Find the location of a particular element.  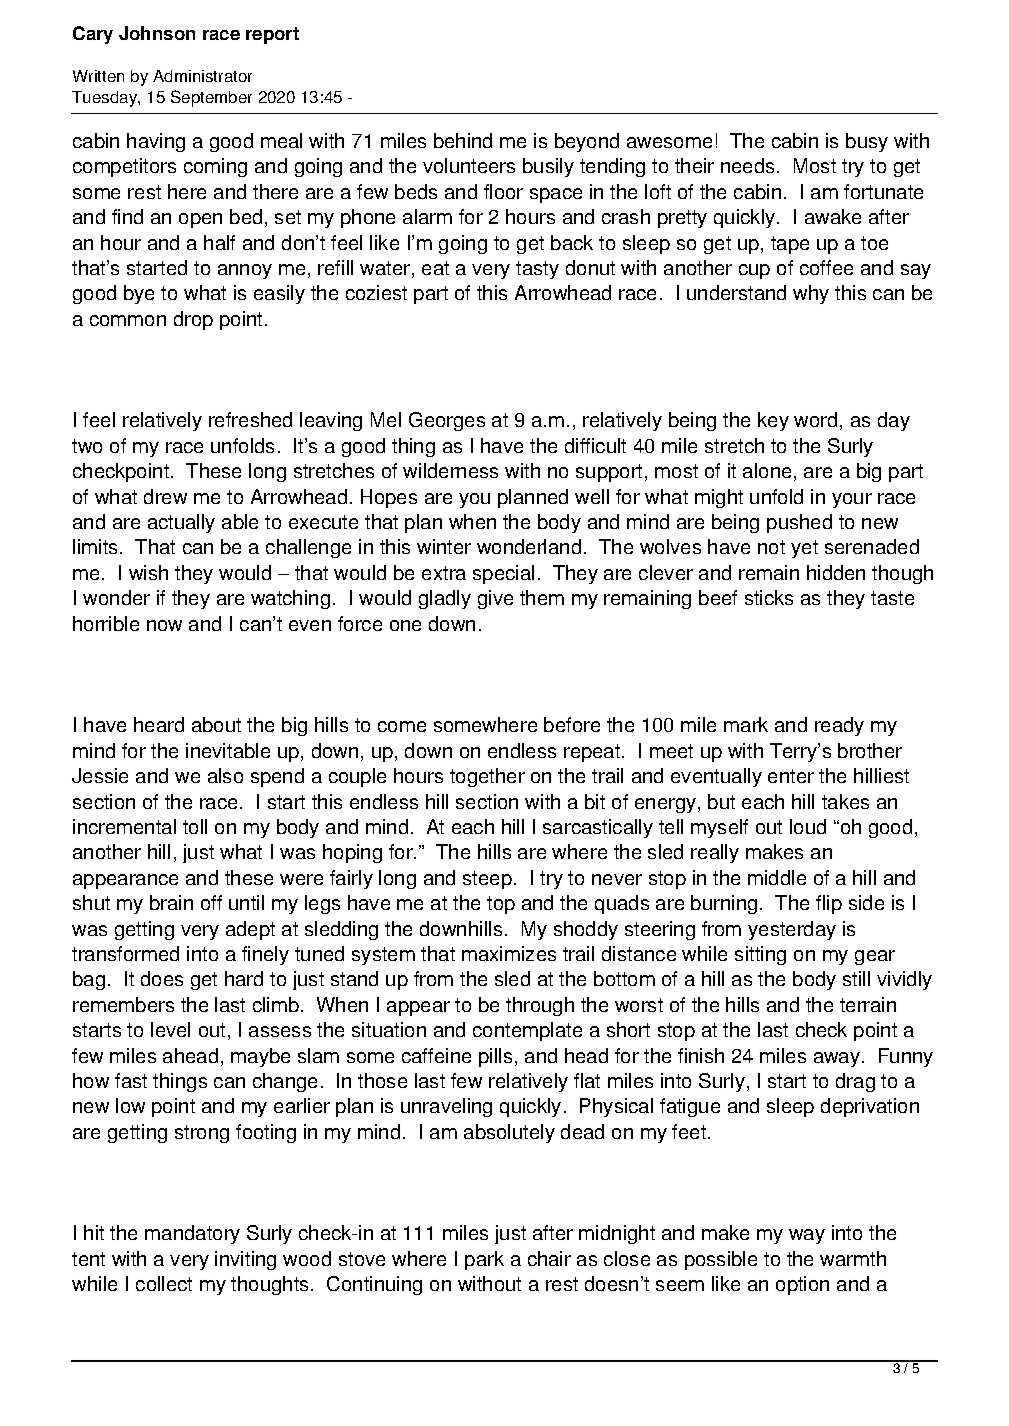

yesterday is located at coordinates (792, 930).
